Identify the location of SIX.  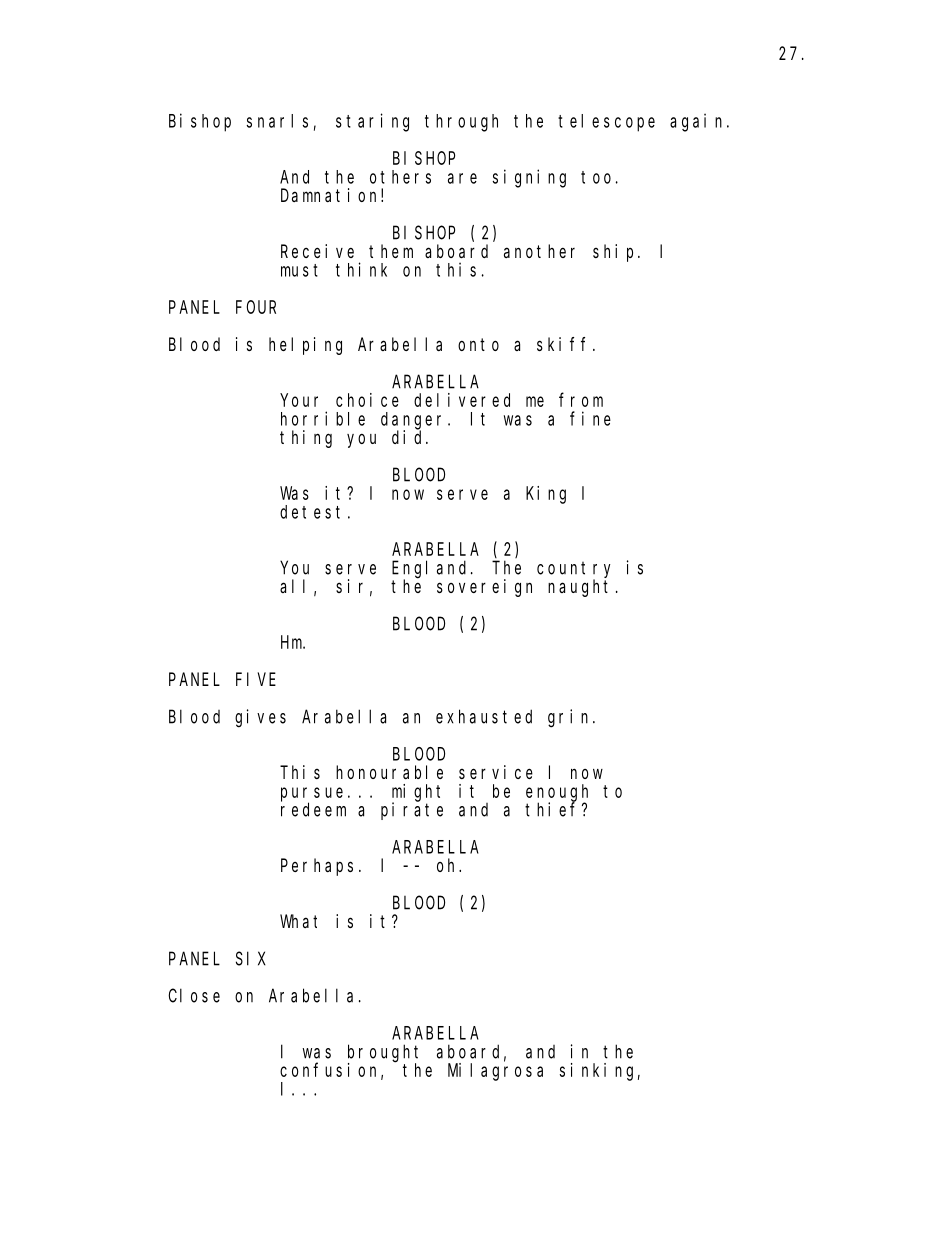
(251, 959).
